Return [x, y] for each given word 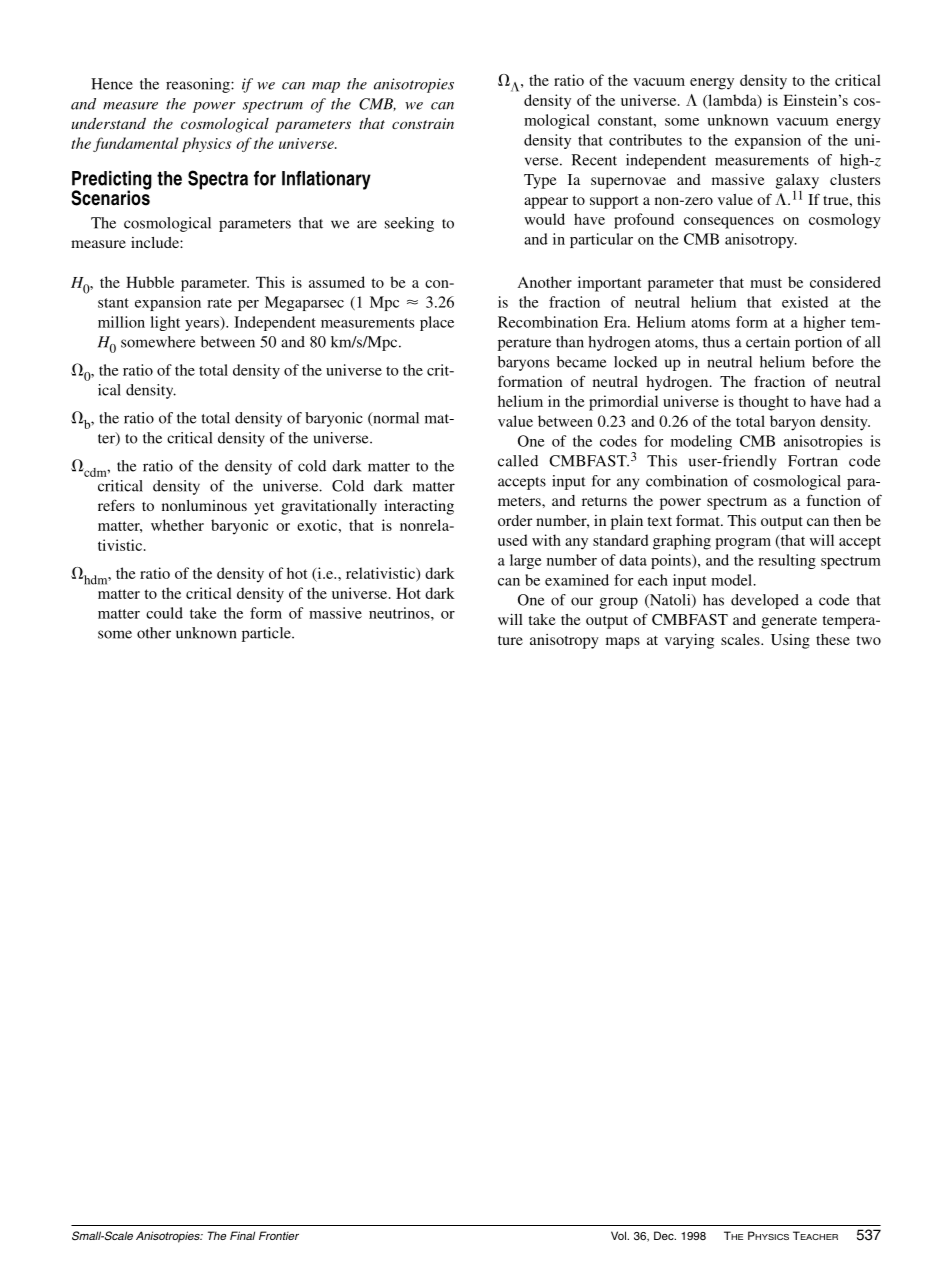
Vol [619, 1235]
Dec [665, 1235]
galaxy [797, 181]
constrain [423, 123]
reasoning [199, 85]
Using [790, 641]
